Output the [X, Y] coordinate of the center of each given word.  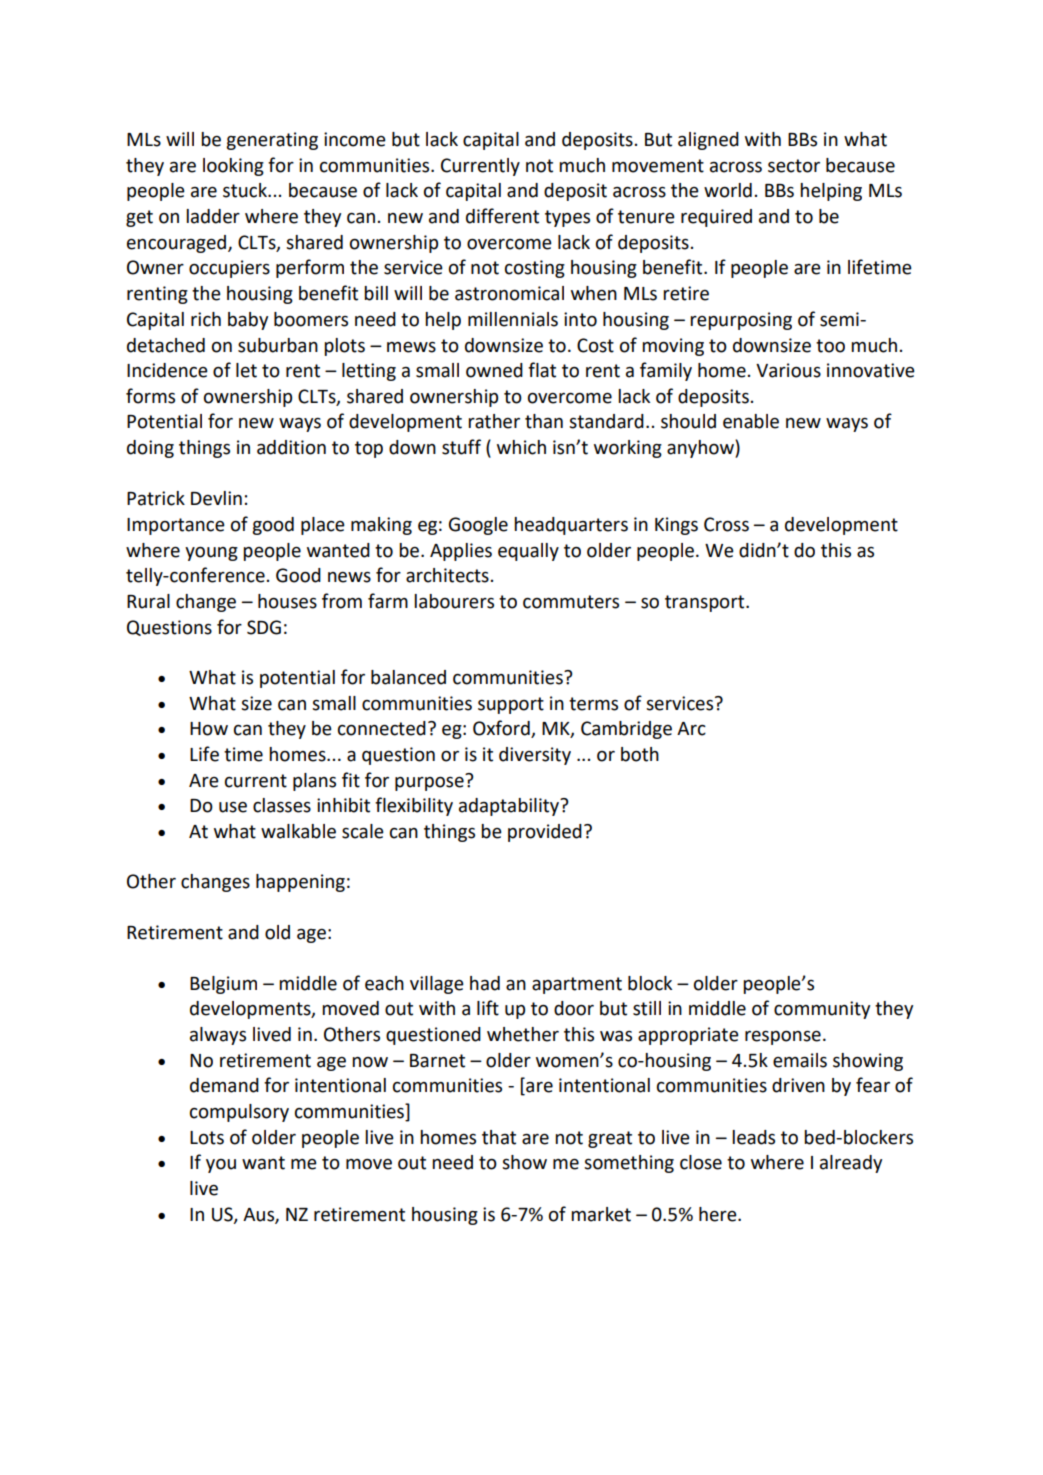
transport [706, 603]
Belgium [223, 985]
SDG [264, 627]
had [485, 983]
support [511, 705]
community [822, 1010]
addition [291, 447]
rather [494, 421]
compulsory [239, 1113]
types [567, 218]
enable [751, 421]
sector [794, 166]
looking [233, 167]
